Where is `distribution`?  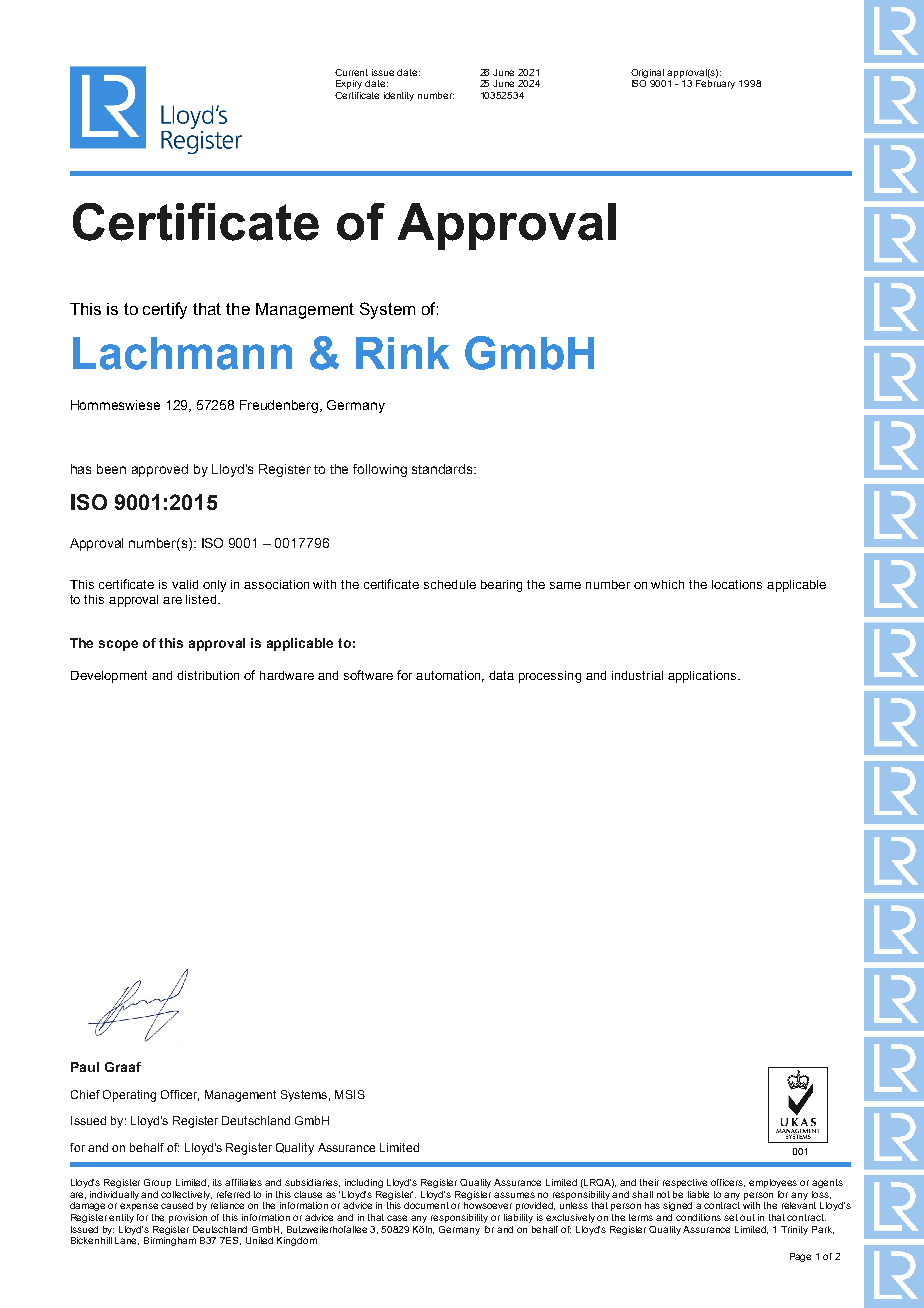
distribution is located at coordinates (208, 675).
